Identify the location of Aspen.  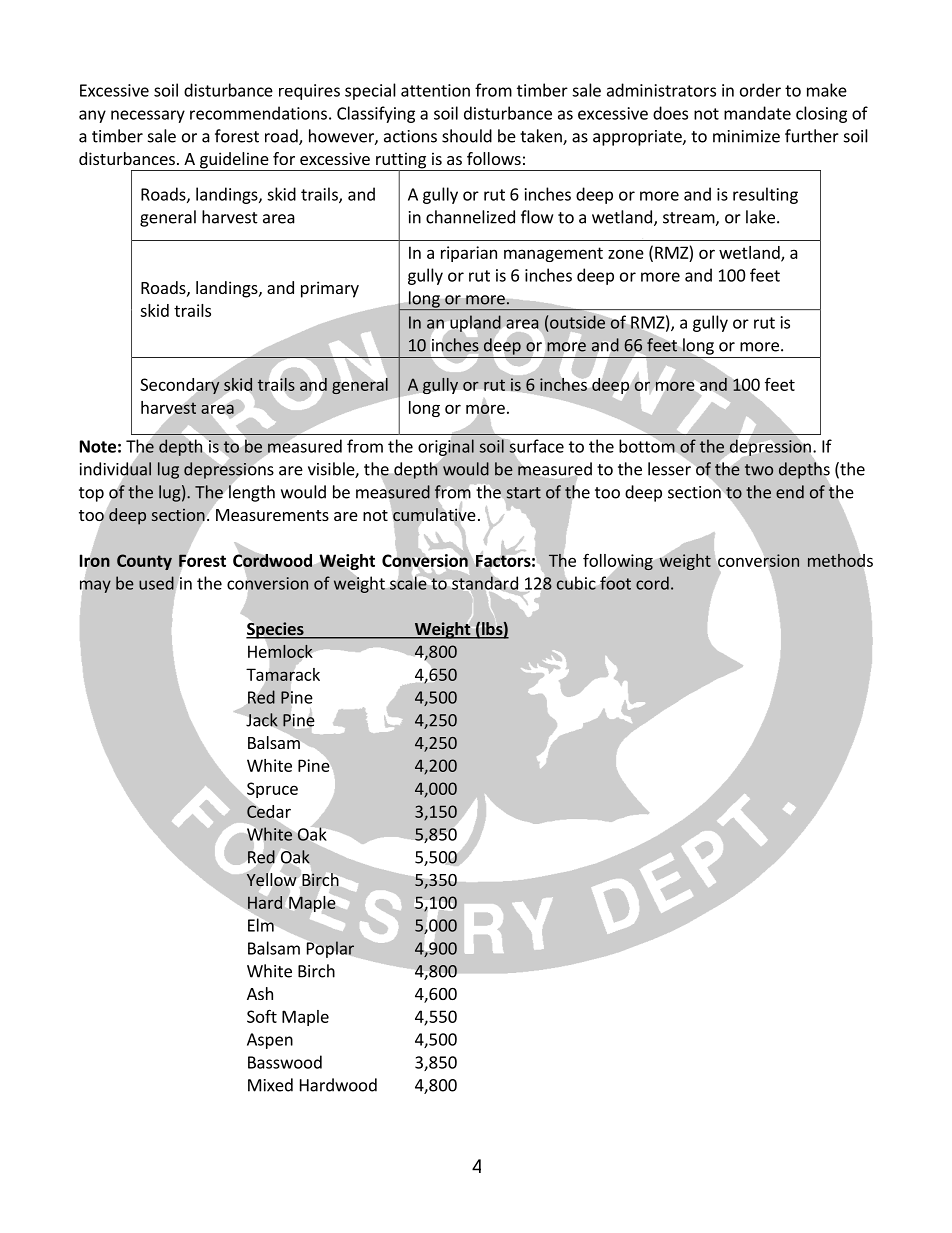
(270, 1041).
